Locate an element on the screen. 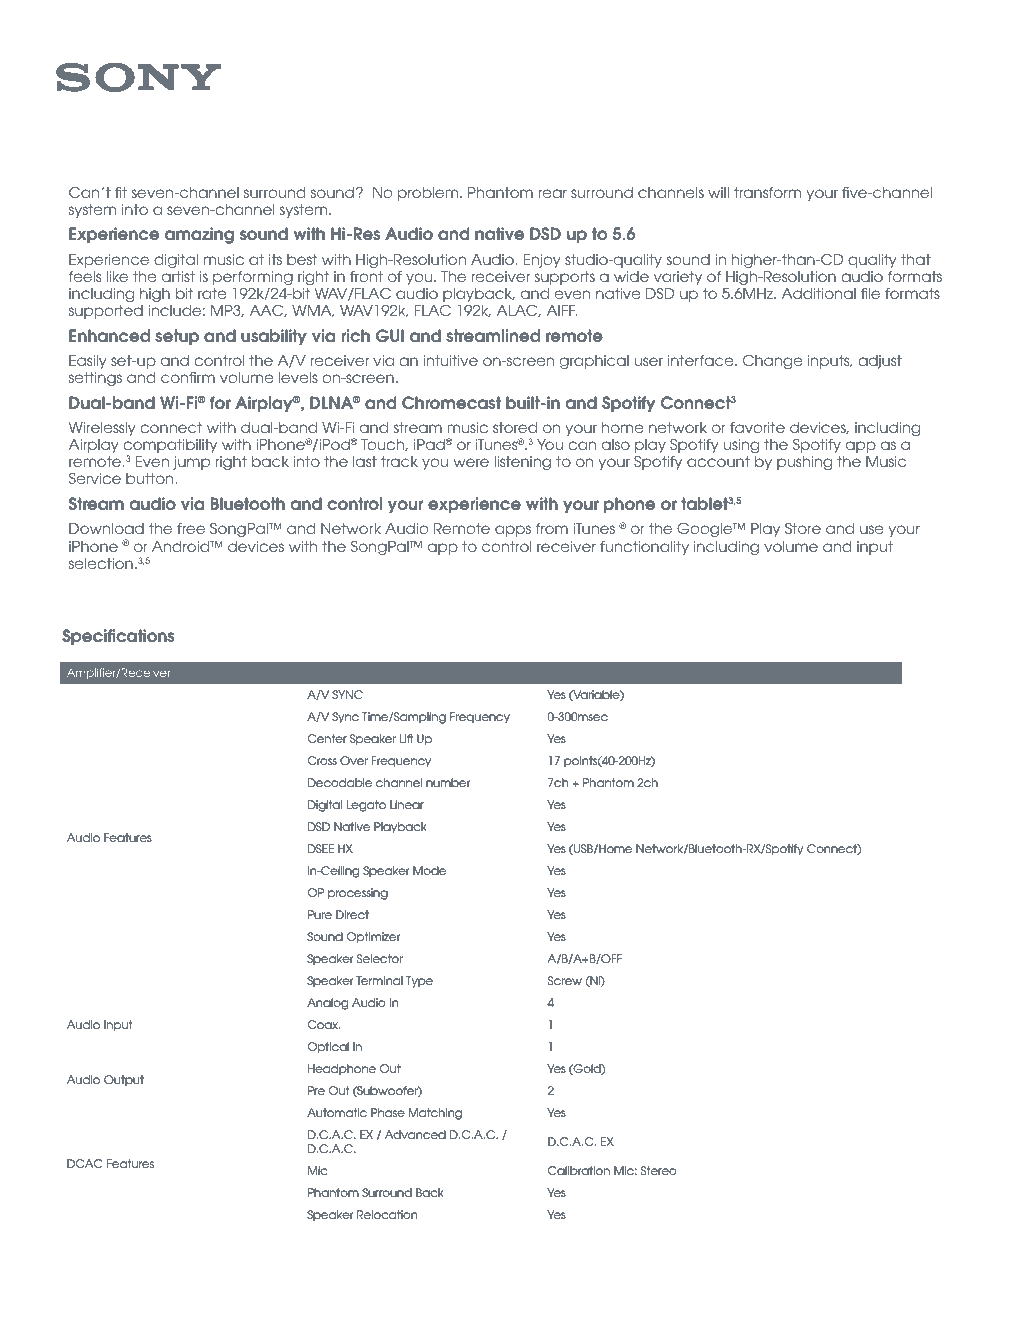 The height and width of the screenshot is (1322, 1022). Stereo is located at coordinates (658, 1170).
